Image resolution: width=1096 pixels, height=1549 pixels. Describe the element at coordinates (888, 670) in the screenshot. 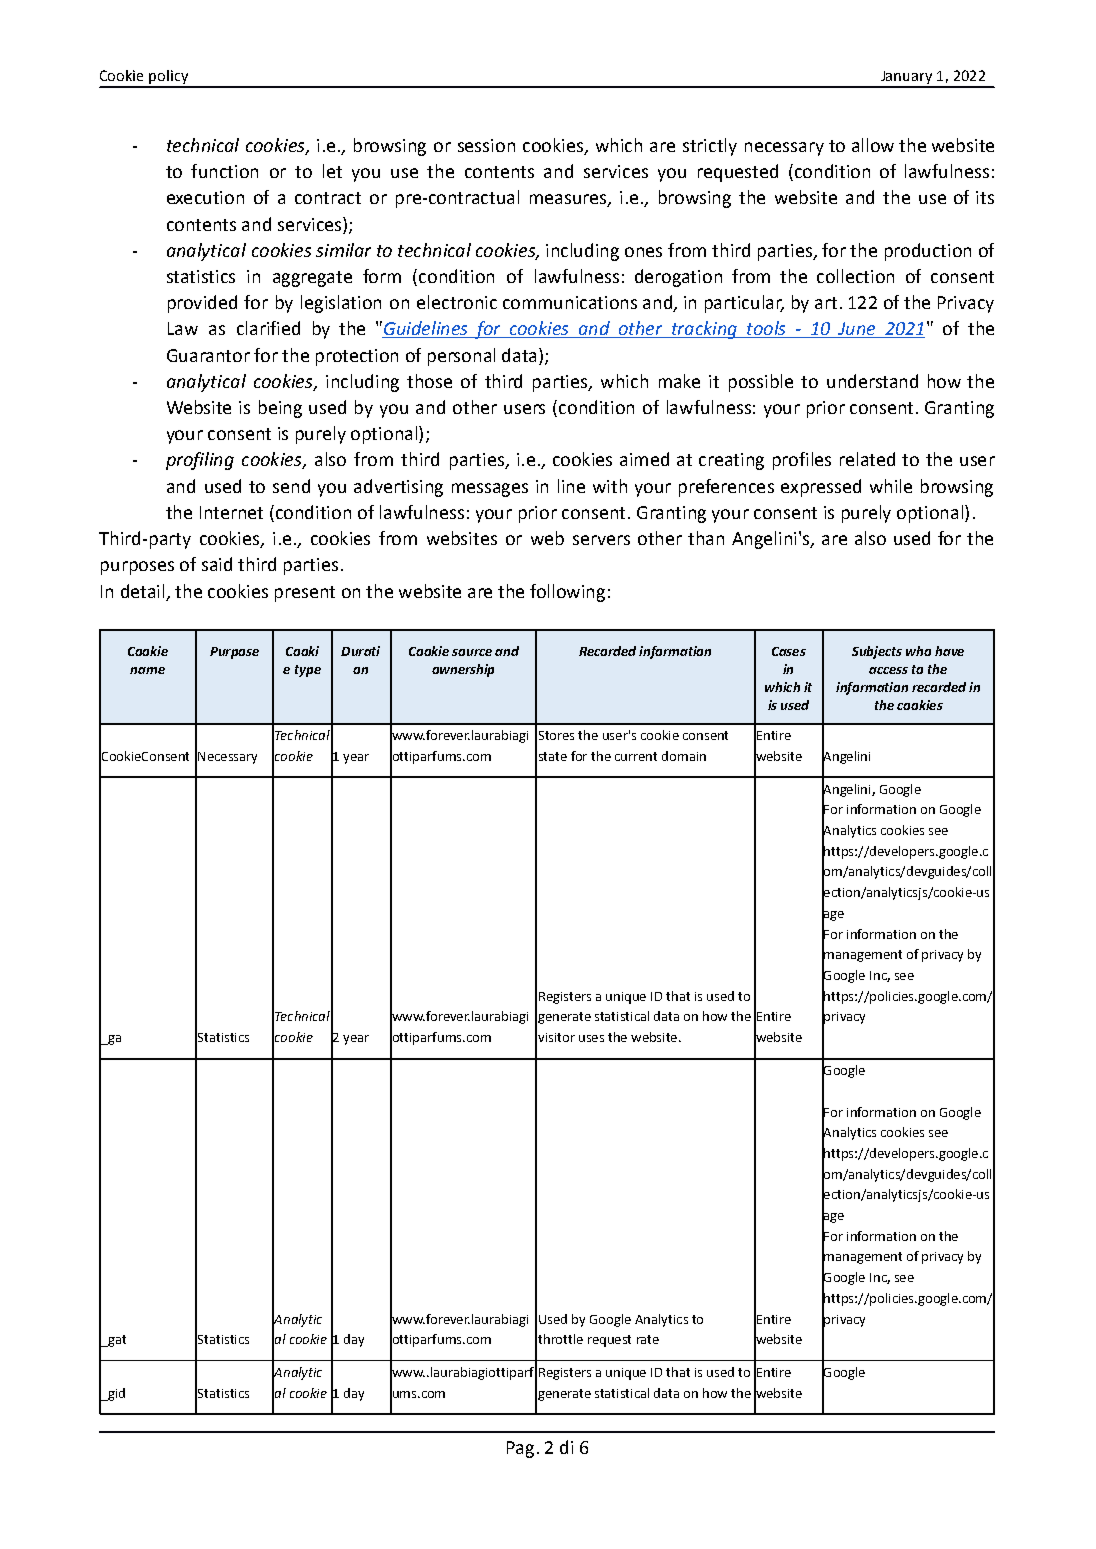

I see `access` at that location.
